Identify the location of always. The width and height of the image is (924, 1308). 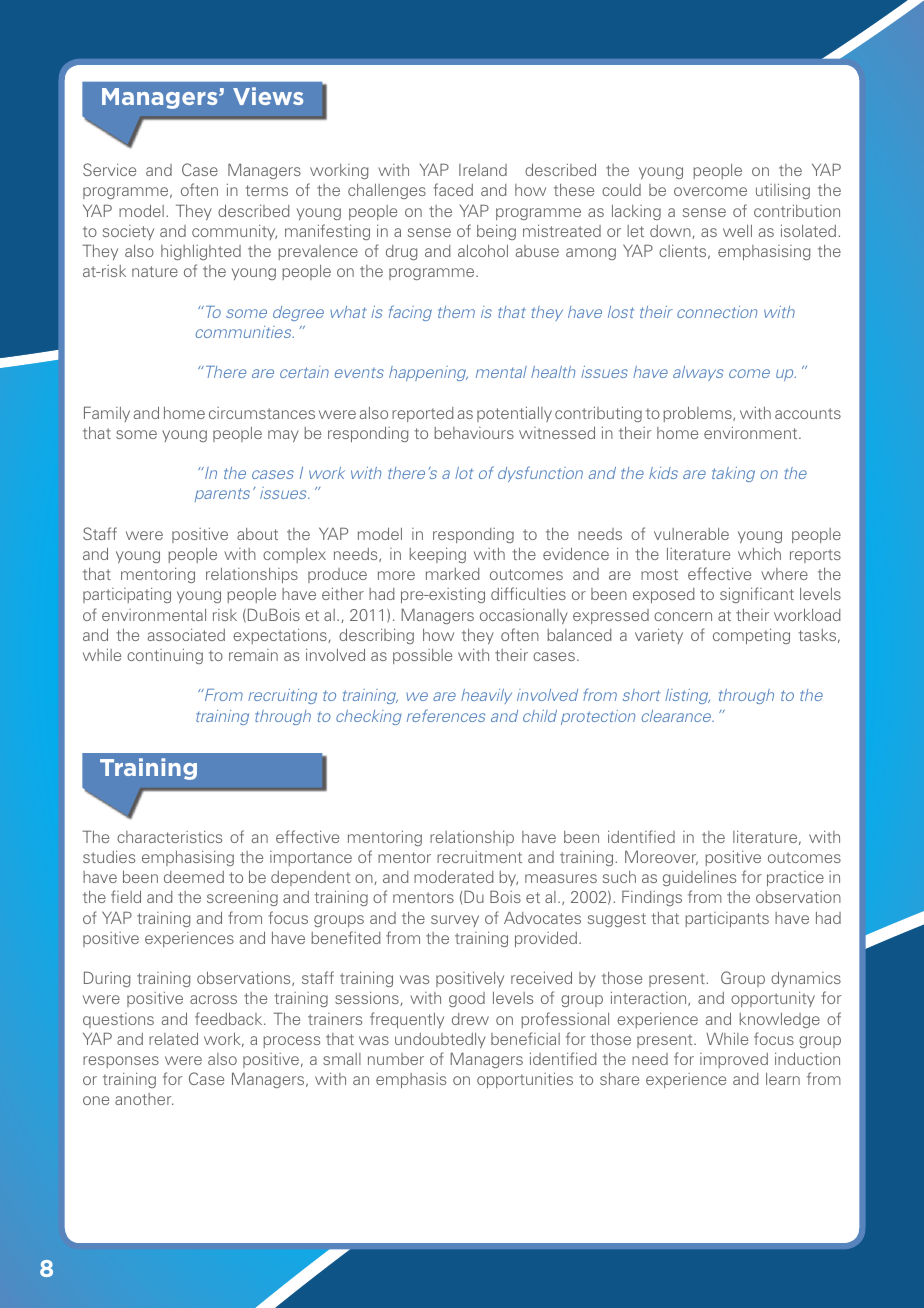
(698, 373).
